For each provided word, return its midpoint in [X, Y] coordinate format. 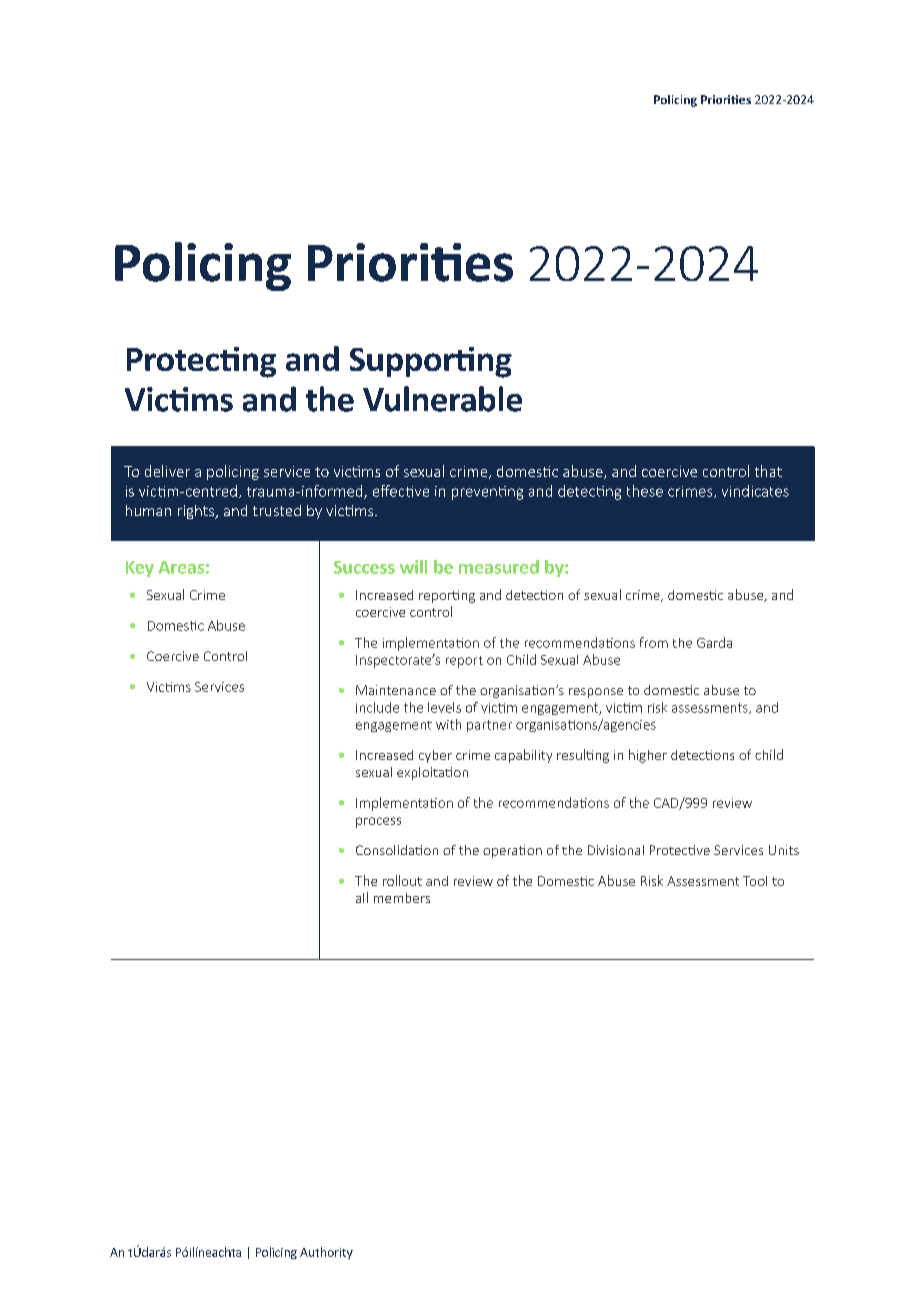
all [362, 897]
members [402, 898]
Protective [680, 850]
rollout [402, 880]
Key [140, 569]
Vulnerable [442, 399]
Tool [755, 881]
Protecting [201, 362]
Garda [714, 642]
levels [444, 707]
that [768, 471]
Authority [326, 1253]
